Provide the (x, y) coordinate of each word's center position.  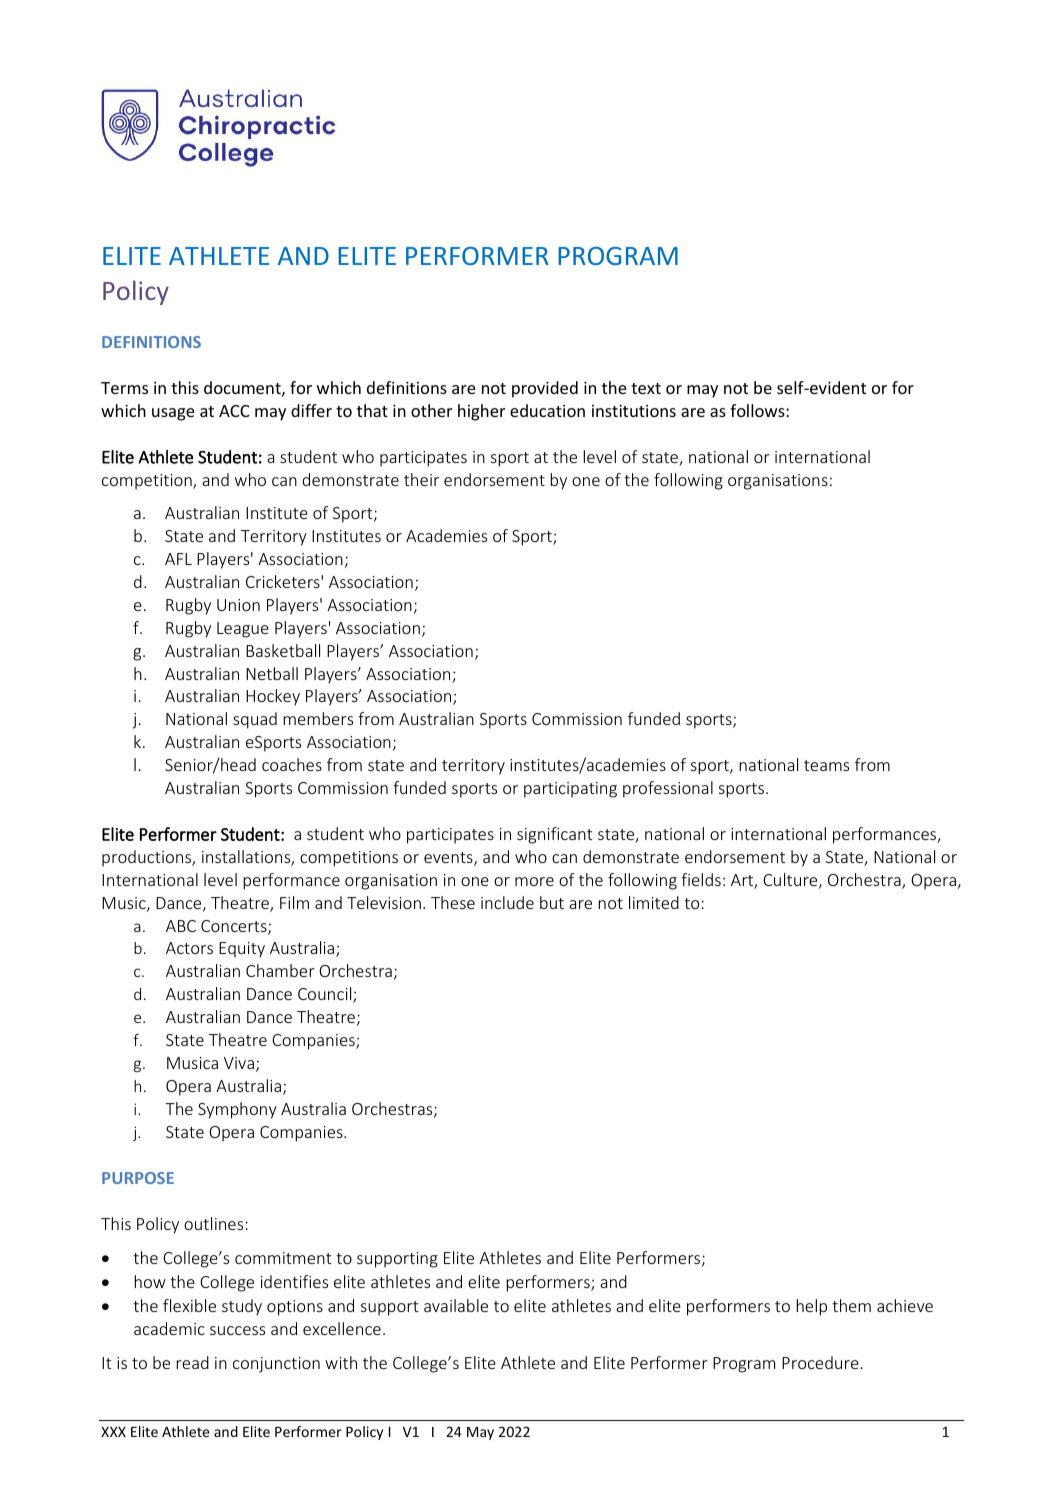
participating (570, 790)
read (192, 1362)
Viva (239, 1063)
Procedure (820, 1362)
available (456, 1305)
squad (255, 720)
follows (758, 410)
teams (826, 765)
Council (326, 995)
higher (481, 412)
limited (654, 902)
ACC (234, 411)
